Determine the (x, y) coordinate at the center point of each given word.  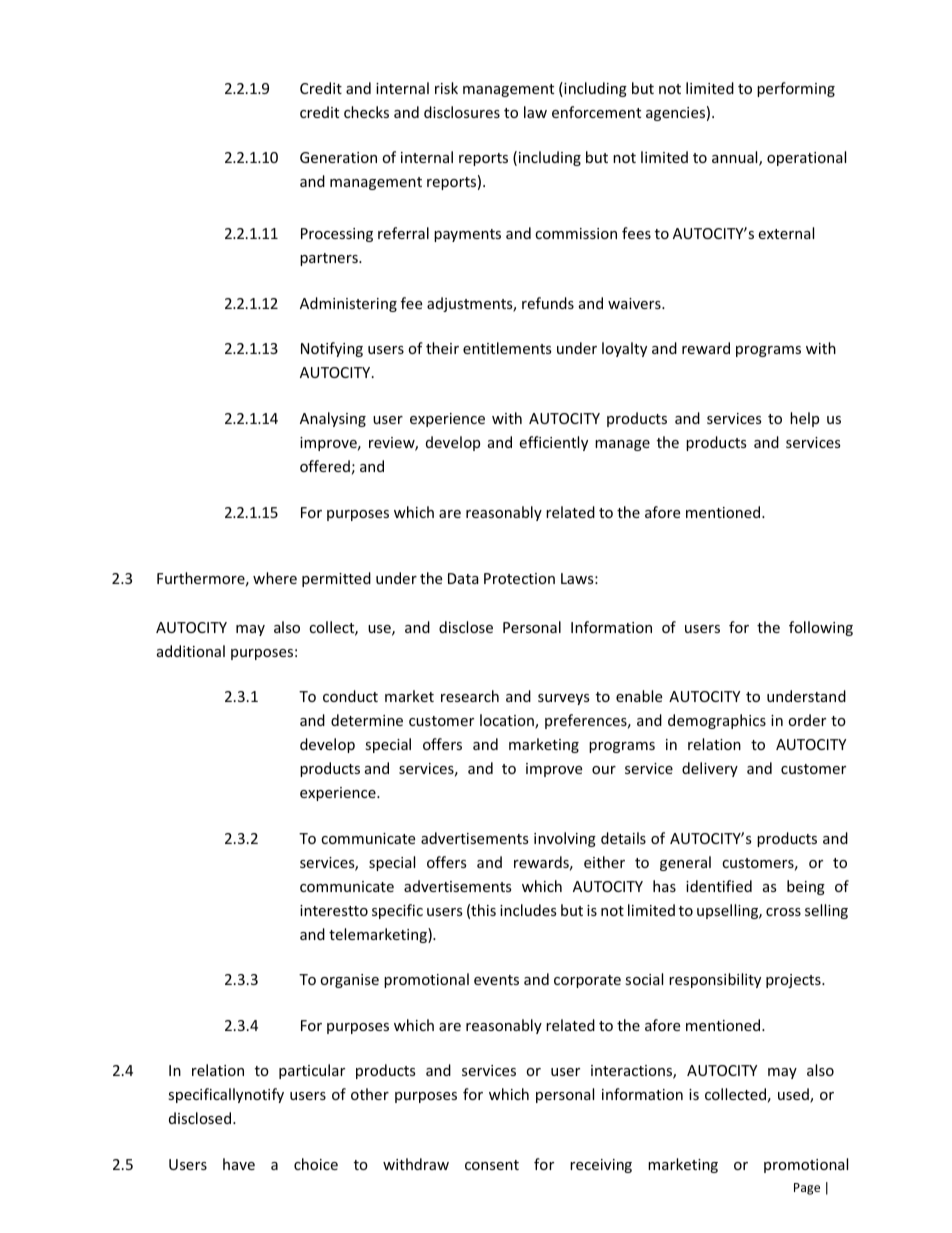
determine (367, 720)
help (804, 419)
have (239, 1164)
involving (565, 839)
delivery (710, 769)
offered (325, 466)
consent (492, 1165)
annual (736, 158)
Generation (338, 157)
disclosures (462, 112)
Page (807, 1189)
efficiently (553, 443)
